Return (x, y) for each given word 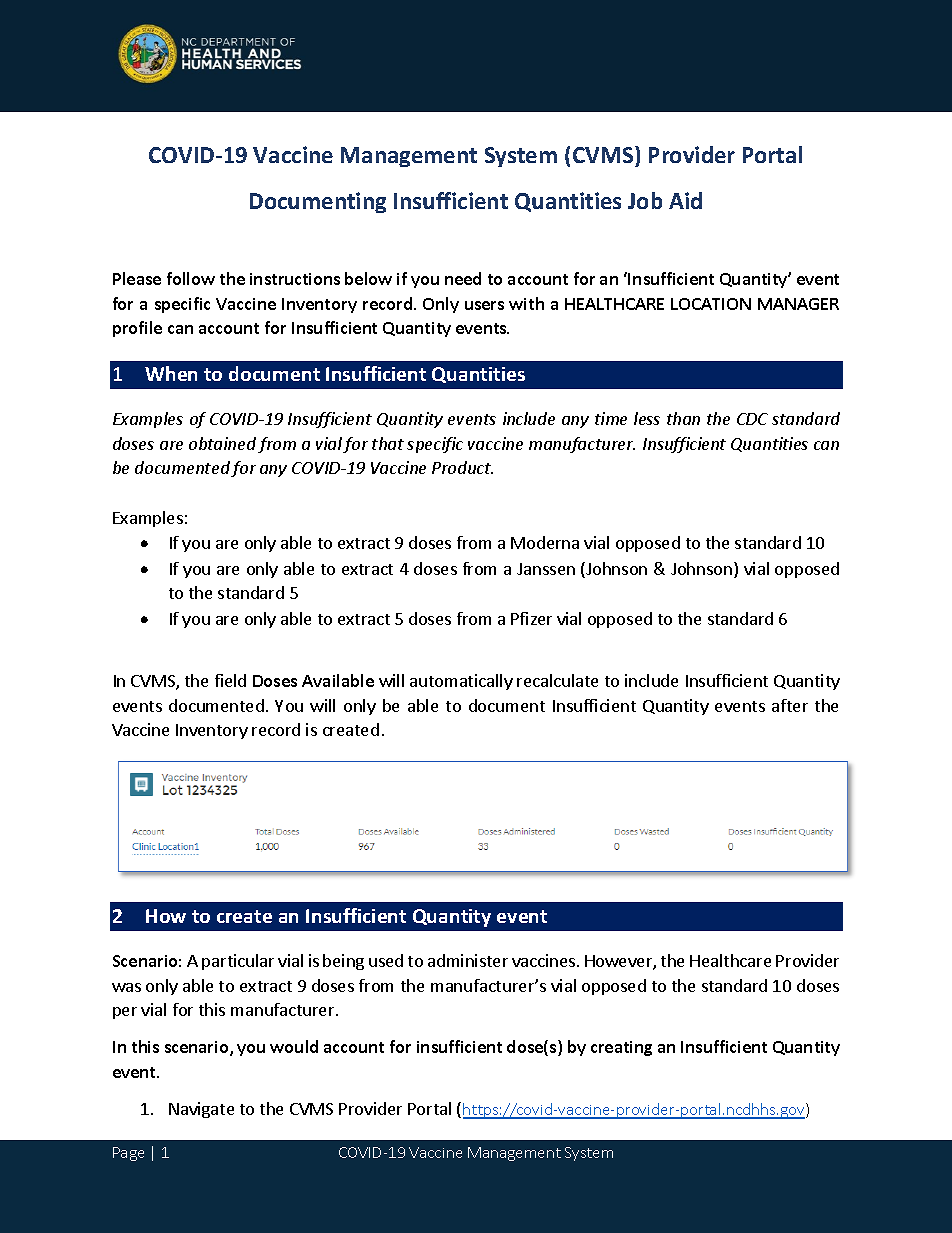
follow (191, 278)
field (230, 680)
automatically (461, 682)
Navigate (201, 1110)
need (463, 278)
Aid (685, 200)
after (790, 705)
